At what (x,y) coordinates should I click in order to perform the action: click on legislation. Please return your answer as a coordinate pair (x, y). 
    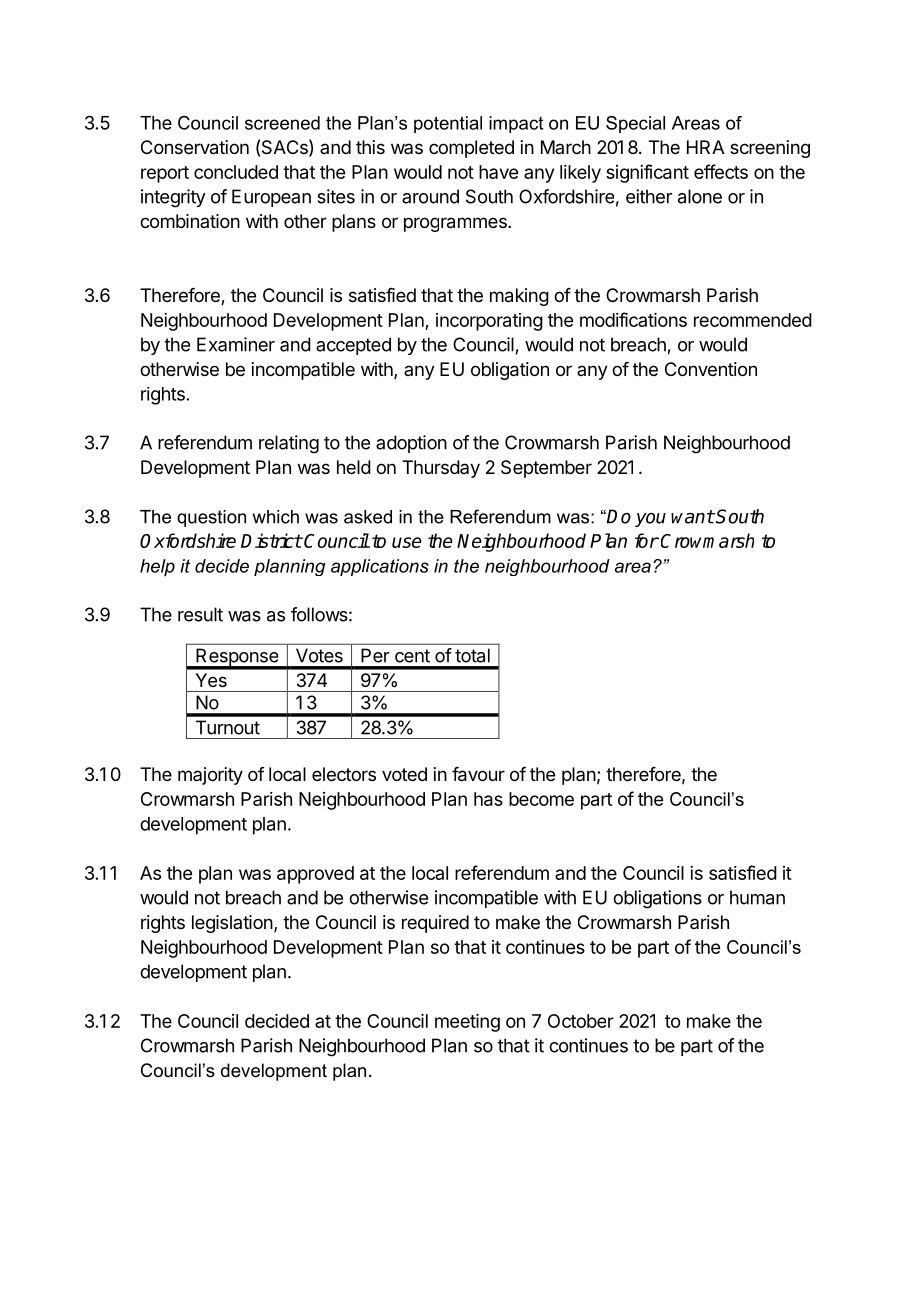
    Looking at the image, I should click on (232, 924).
